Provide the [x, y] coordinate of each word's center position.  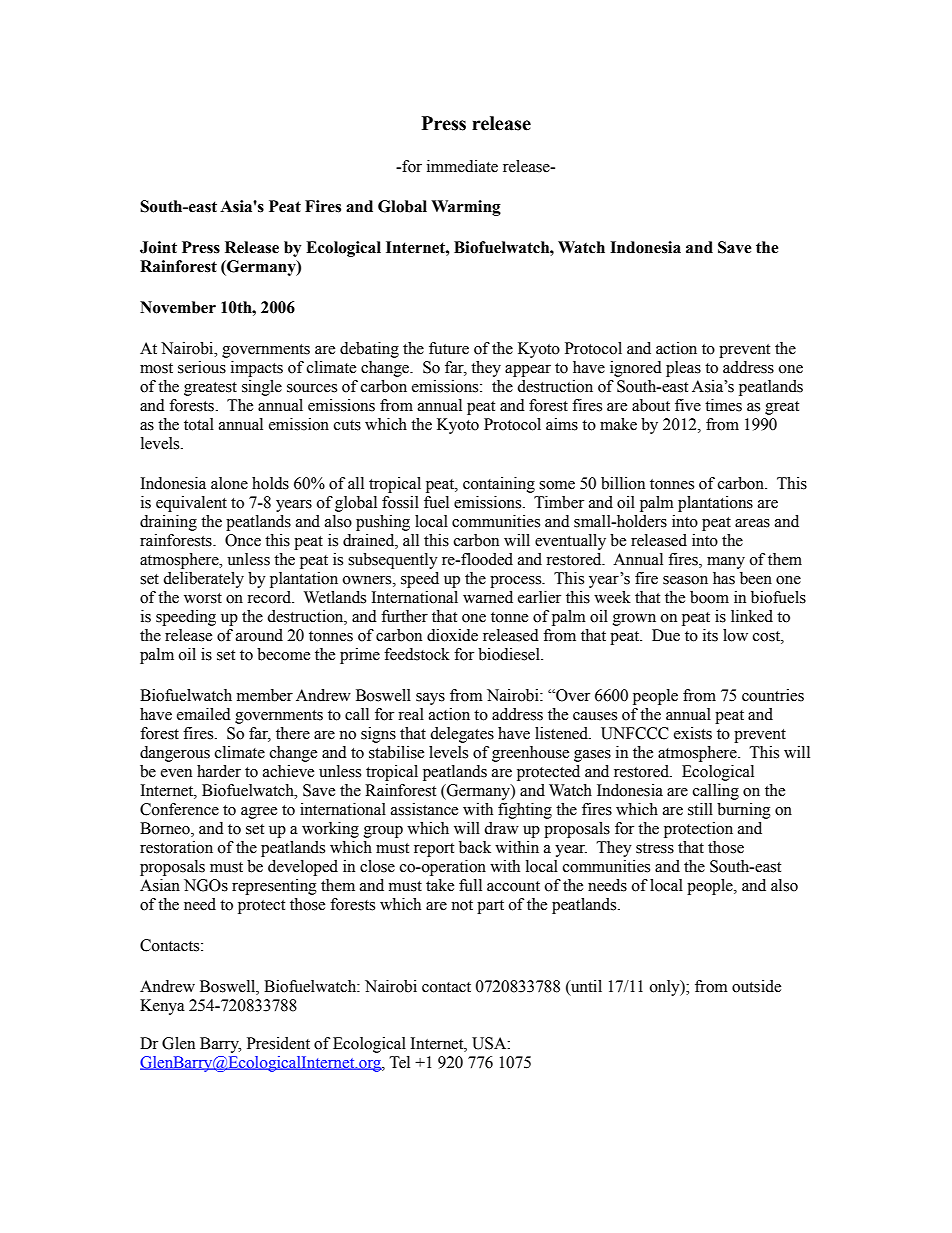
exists [693, 733]
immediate [462, 166]
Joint [158, 247]
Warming [466, 208]
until [585, 986]
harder [219, 771]
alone [229, 483]
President [278, 1043]
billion [623, 483]
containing [499, 485]
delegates [462, 735]
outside [756, 986]
